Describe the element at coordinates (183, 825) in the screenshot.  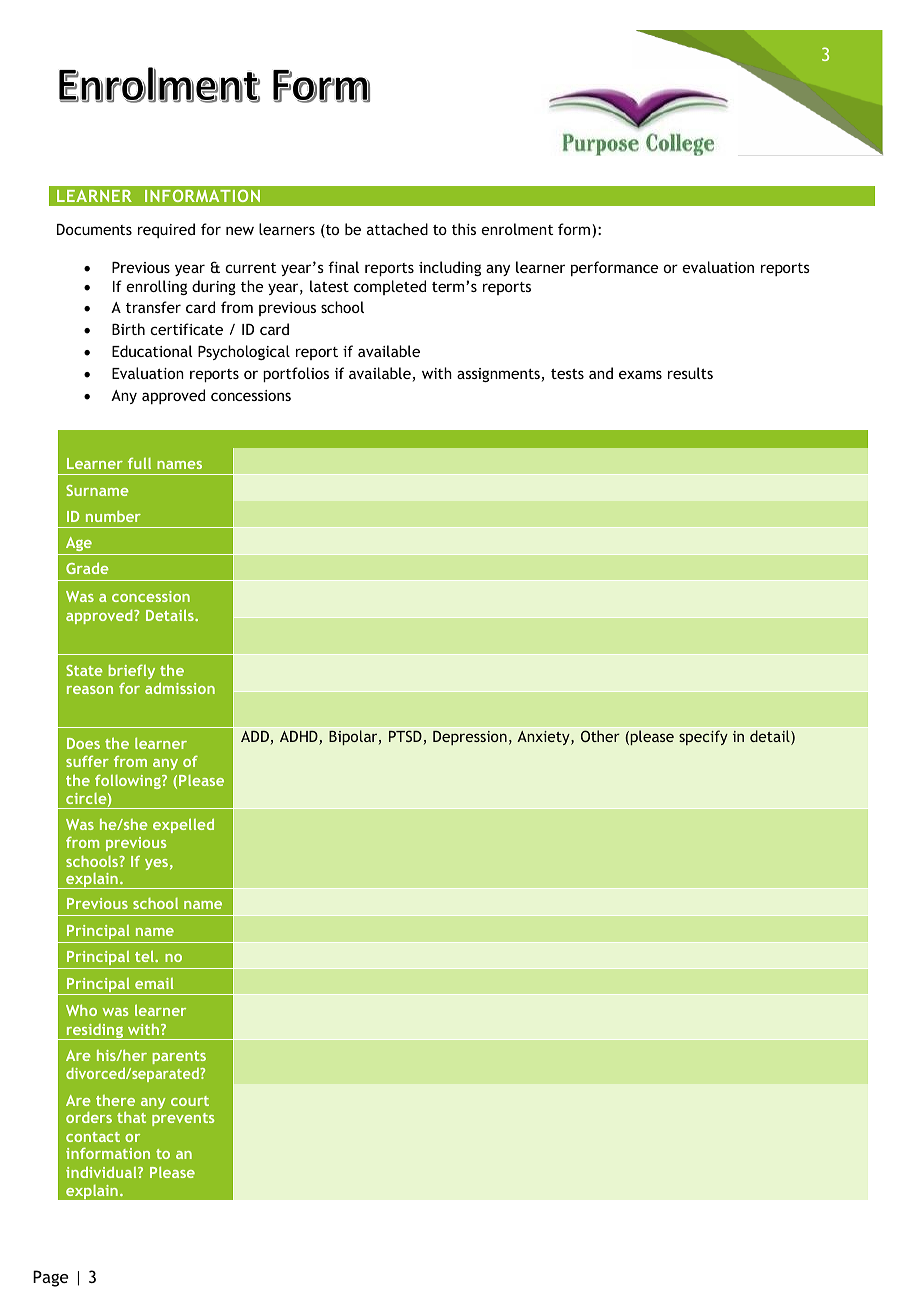
I see `expelled` at that location.
